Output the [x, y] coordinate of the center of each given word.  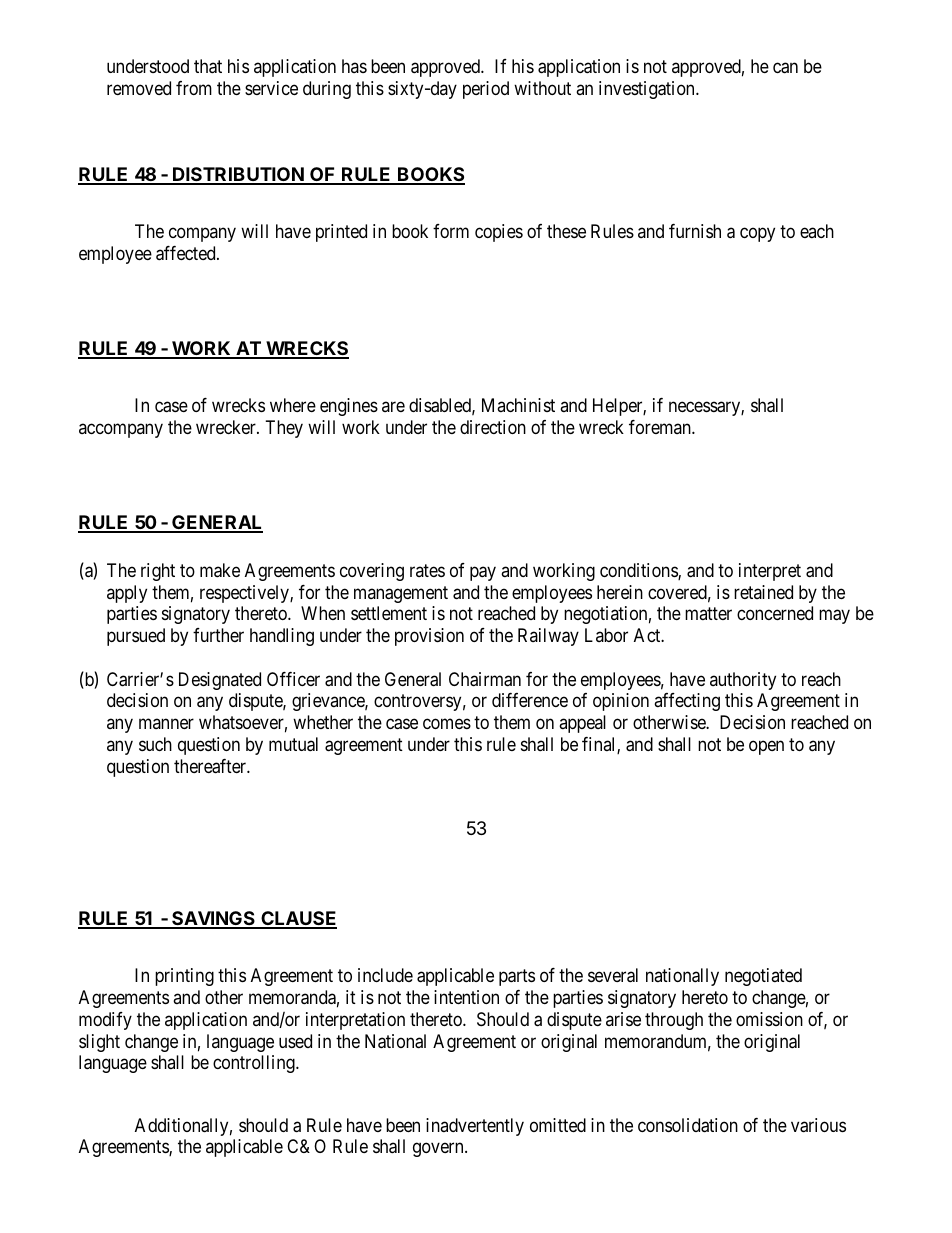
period [486, 90]
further [218, 635]
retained [763, 592]
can [785, 68]
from [194, 88]
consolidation [688, 1125]
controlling [255, 1064]
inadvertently [475, 1127]
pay [483, 573]
